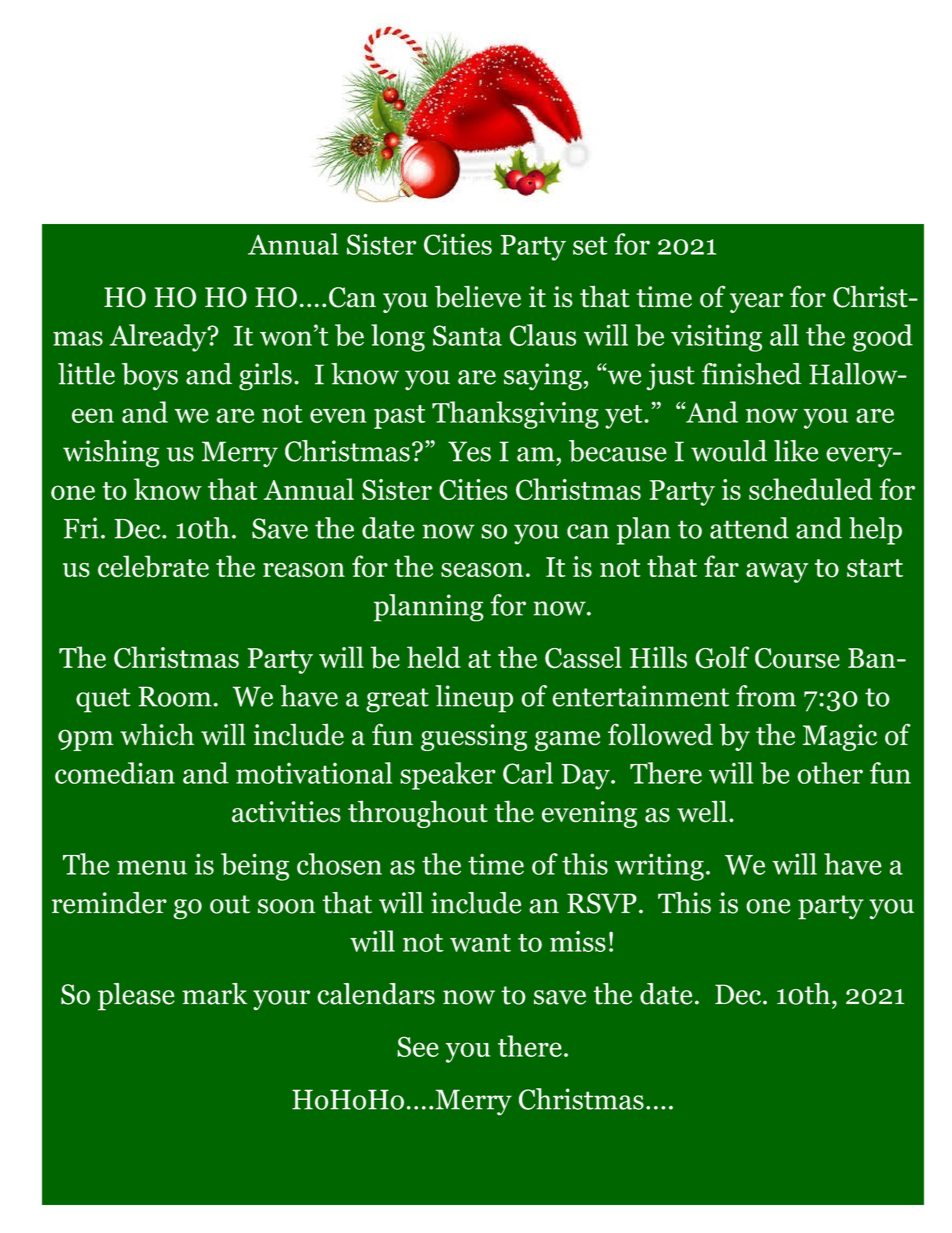 Image resolution: width=952 pixels, height=1233 pixels. Describe the element at coordinates (153, 566) in the image. I see `celebrate` at that location.
